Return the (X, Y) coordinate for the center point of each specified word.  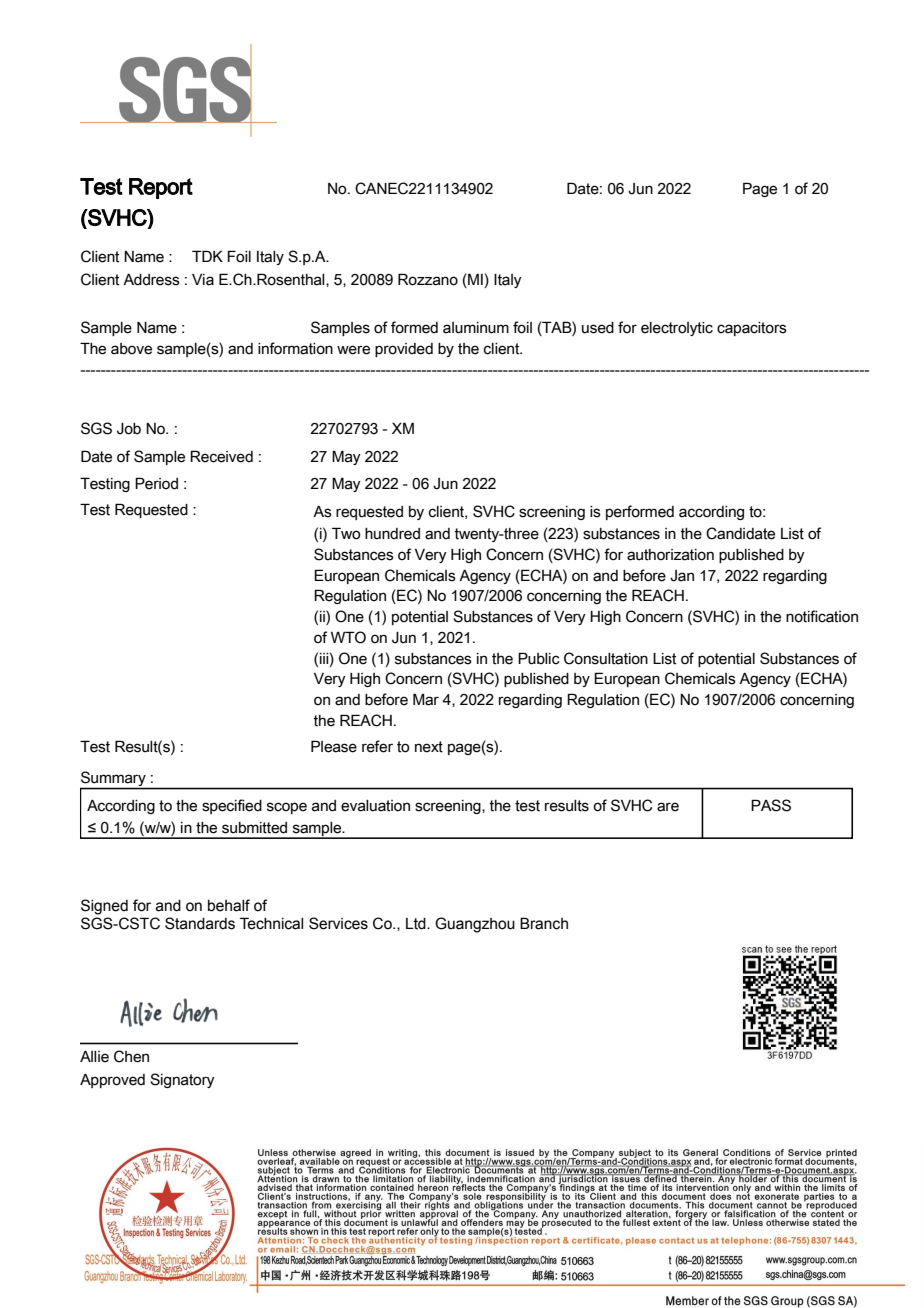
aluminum (476, 328)
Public (539, 658)
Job (129, 429)
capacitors (752, 329)
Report (161, 188)
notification (822, 616)
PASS (771, 805)
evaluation (375, 806)
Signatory (182, 1080)
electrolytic (677, 329)
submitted (254, 828)
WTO (348, 637)
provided (404, 350)
